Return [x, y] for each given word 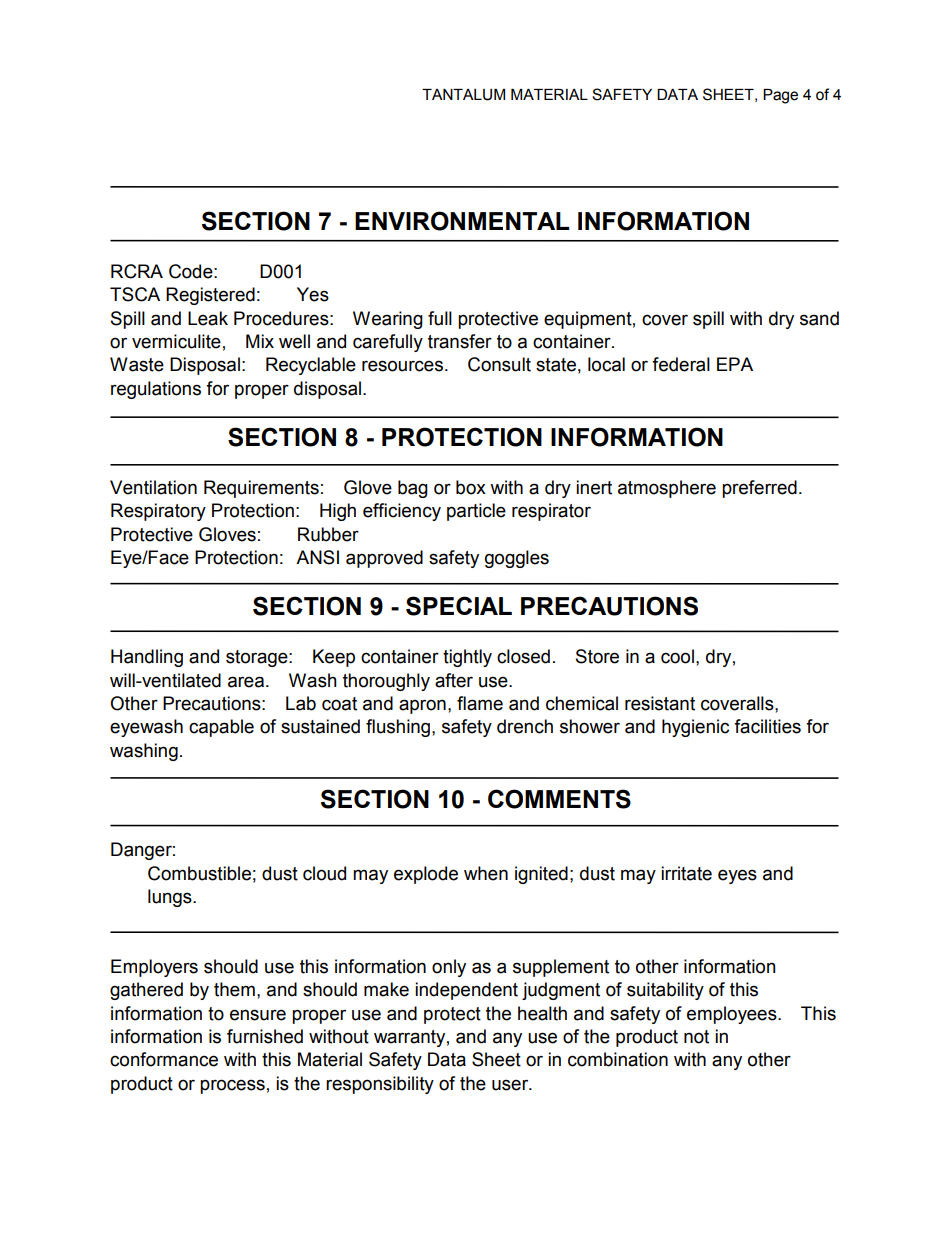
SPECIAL [459, 606]
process [232, 1086]
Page [780, 96]
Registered [210, 296]
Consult [499, 364]
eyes [737, 876]
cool [677, 656]
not [696, 1037]
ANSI [317, 557]
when [486, 873]
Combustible [199, 873]
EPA [735, 364]
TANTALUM [463, 95]
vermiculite [176, 341]
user [511, 1085]
